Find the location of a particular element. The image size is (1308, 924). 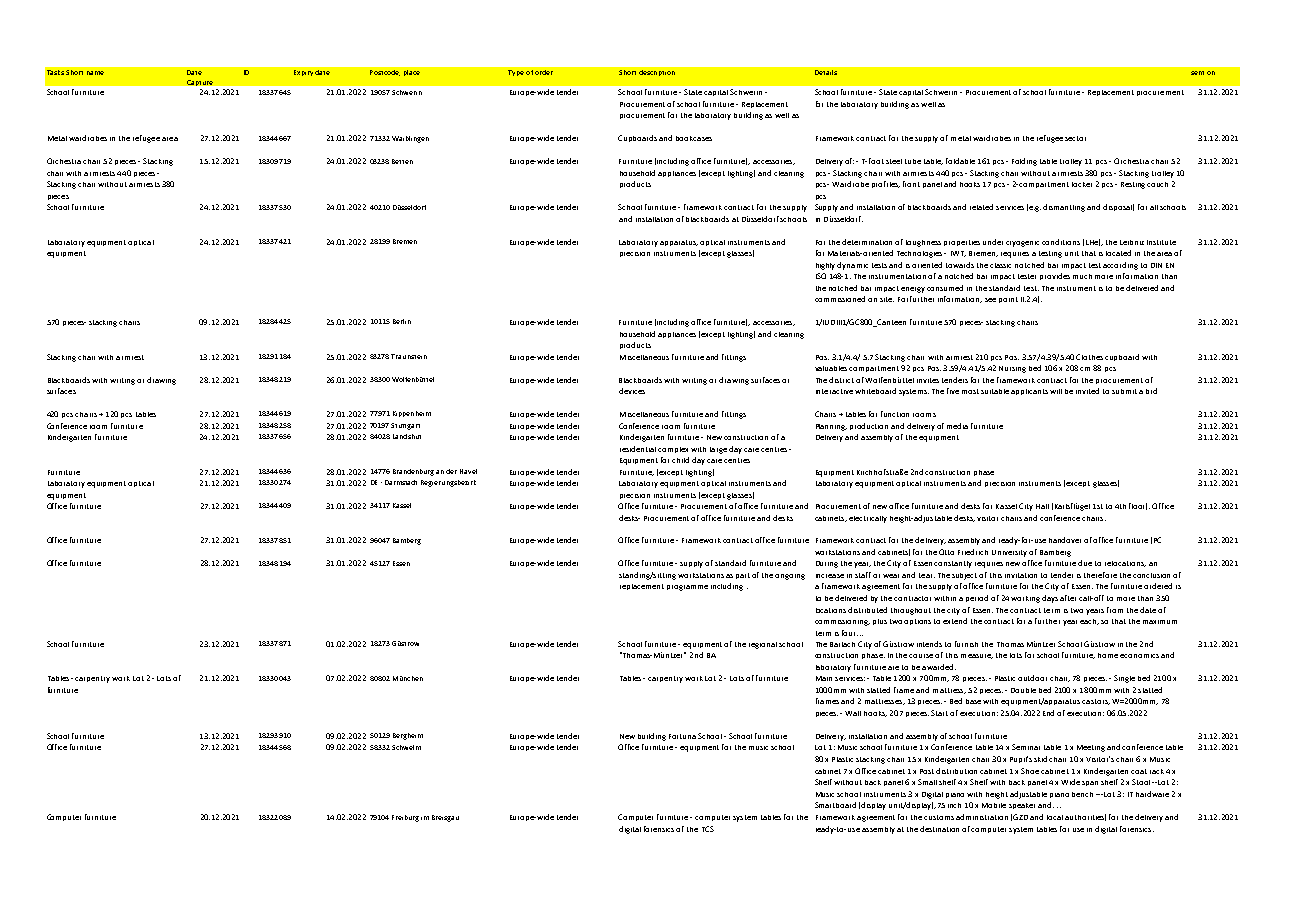

local is located at coordinates (1055, 817).
